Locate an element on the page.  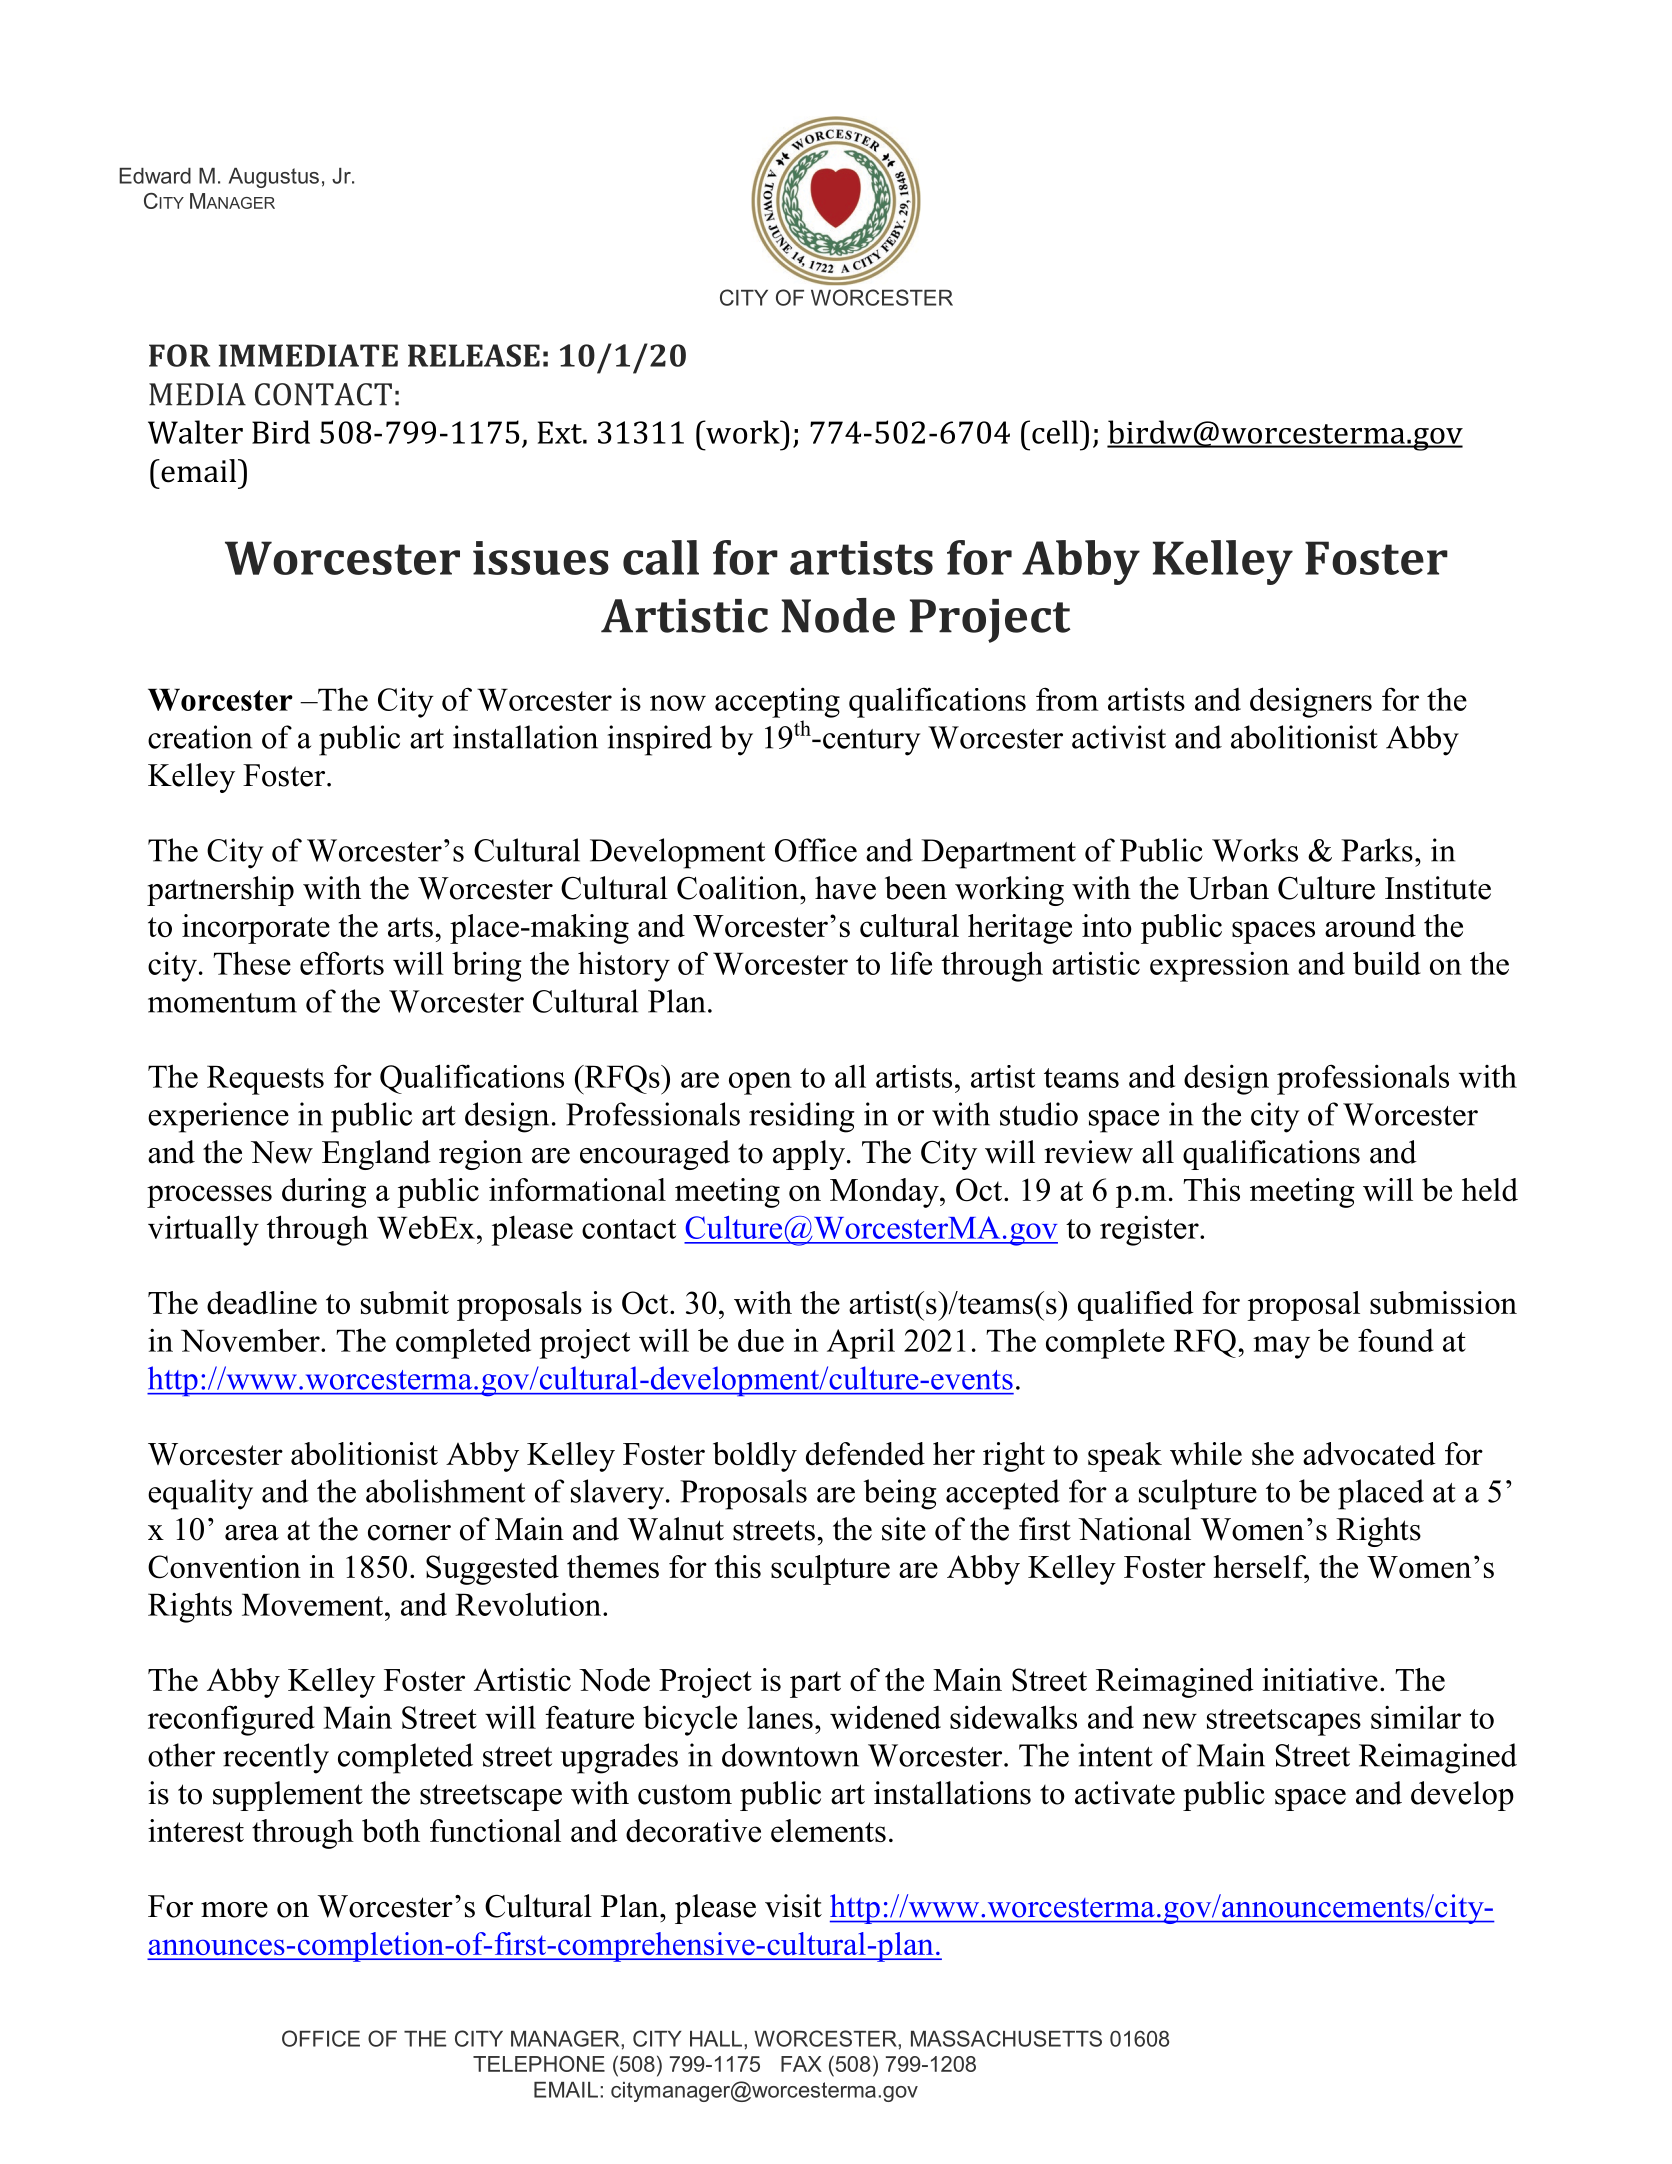
may is located at coordinates (1281, 1347).
